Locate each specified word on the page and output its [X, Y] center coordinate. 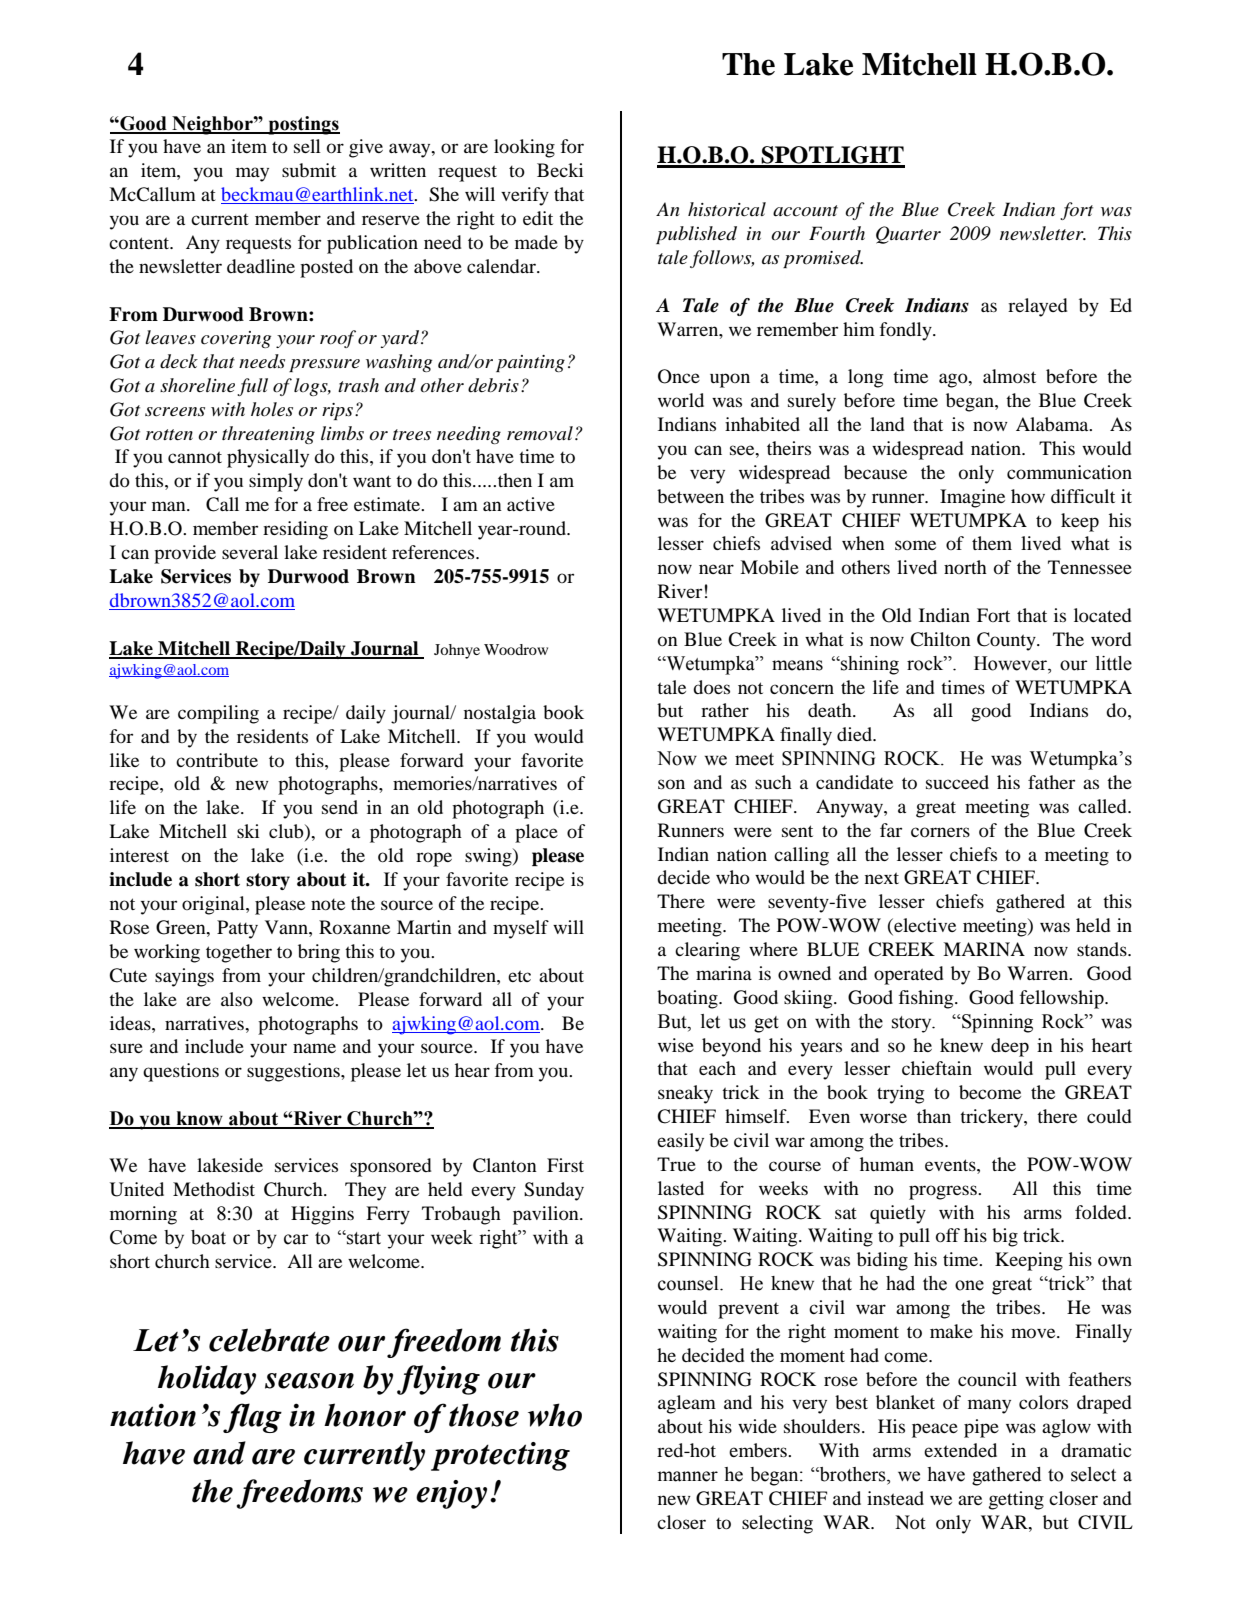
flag [252, 1418]
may [252, 174]
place [536, 833]
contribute [217, 760]
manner [687, 1476]
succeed [957, 782]
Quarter [908, 235]
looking [524, 148]
